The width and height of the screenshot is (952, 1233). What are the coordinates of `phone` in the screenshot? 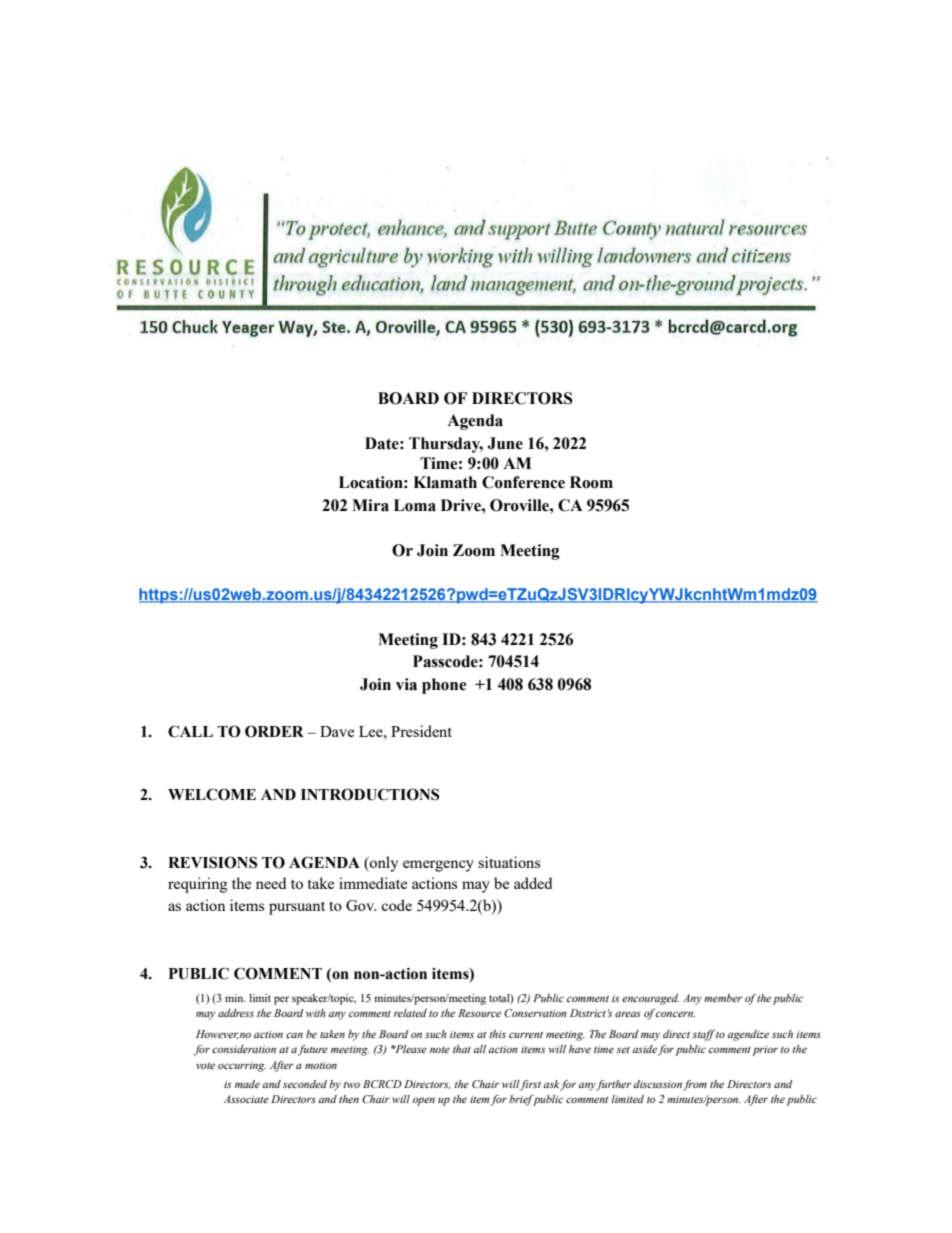 It's located at (444, 686).
